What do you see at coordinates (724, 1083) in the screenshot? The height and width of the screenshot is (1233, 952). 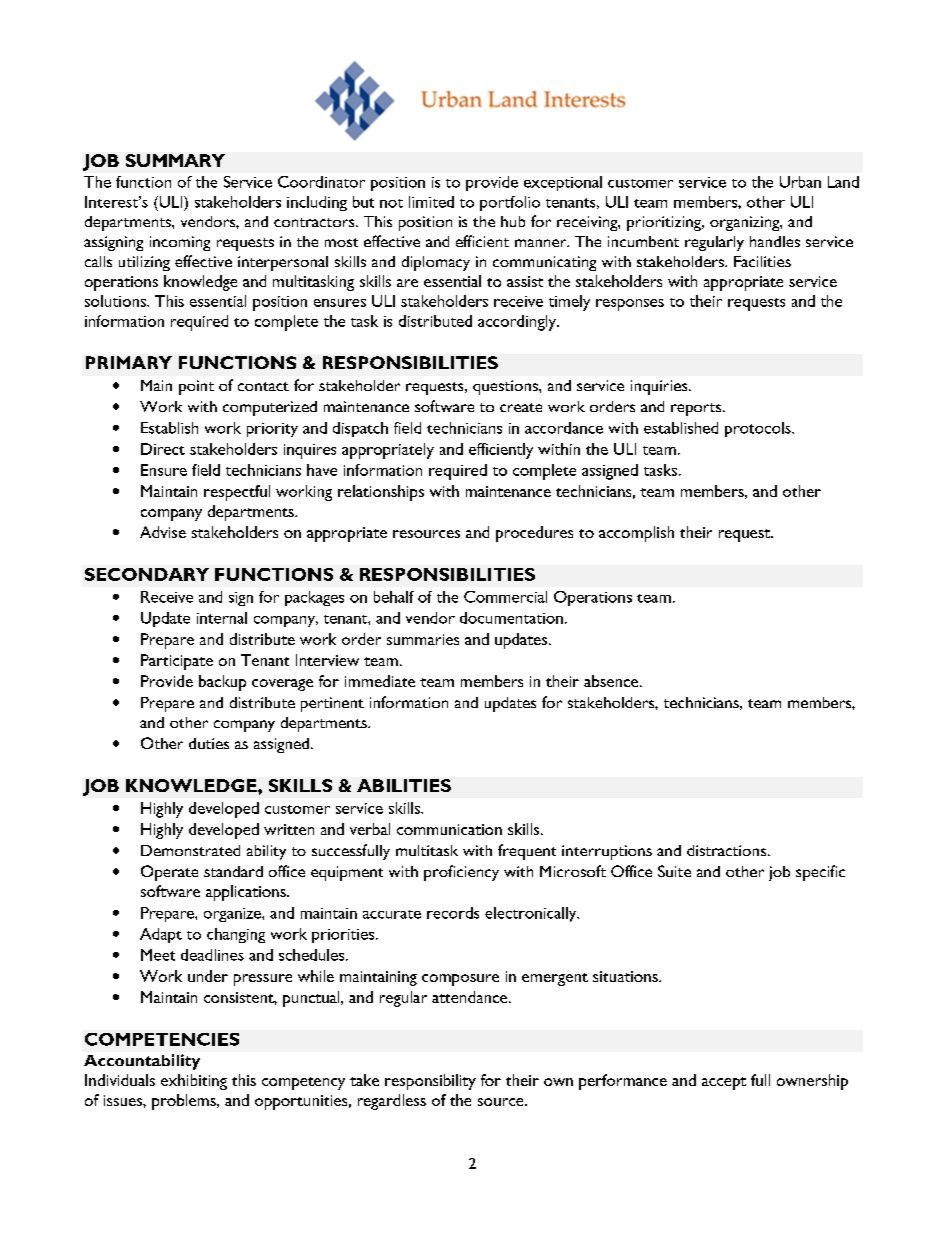 I see `accept` at bounding box center [724, 1083].
